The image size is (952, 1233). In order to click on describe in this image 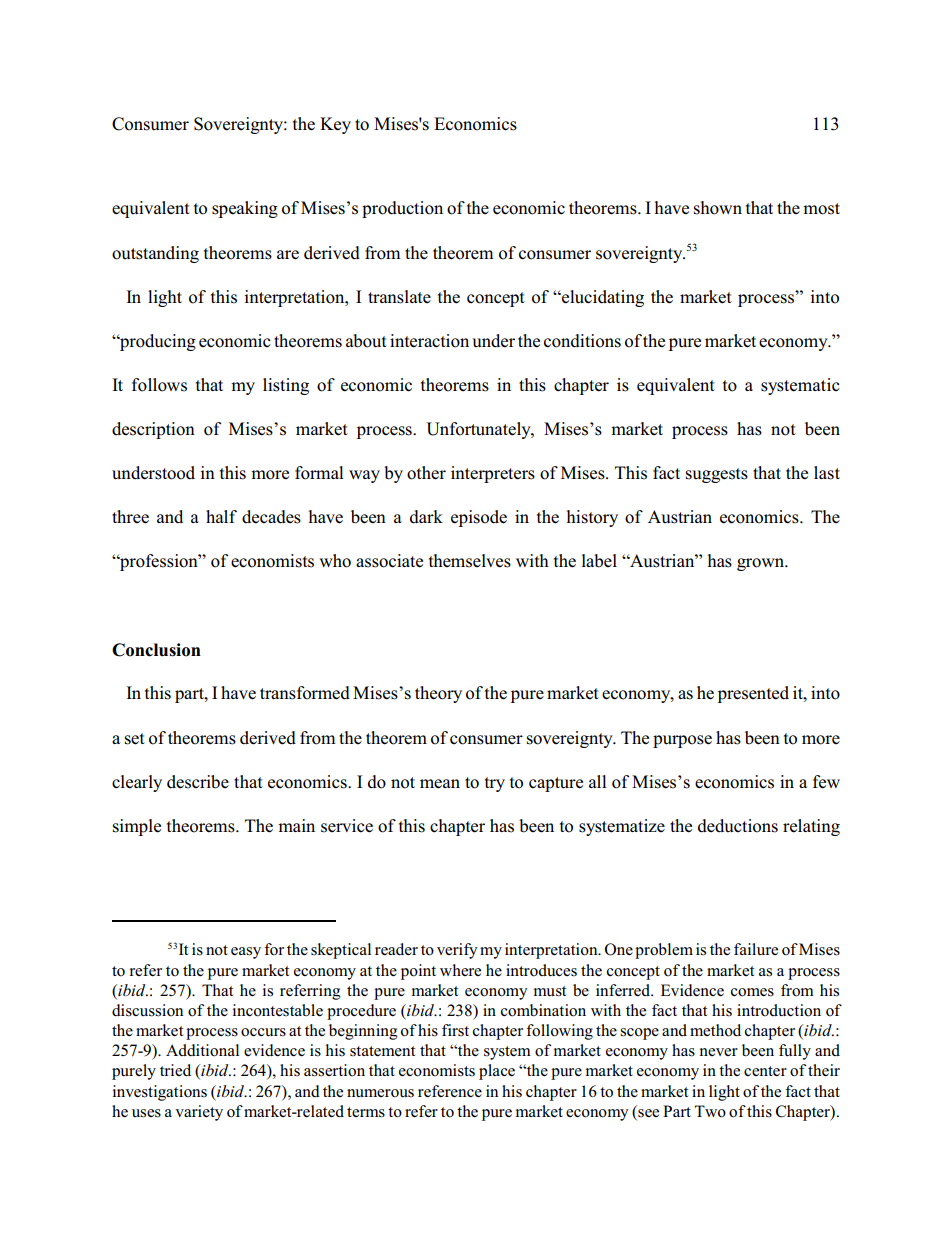, I will do `click(198, 782)`.
